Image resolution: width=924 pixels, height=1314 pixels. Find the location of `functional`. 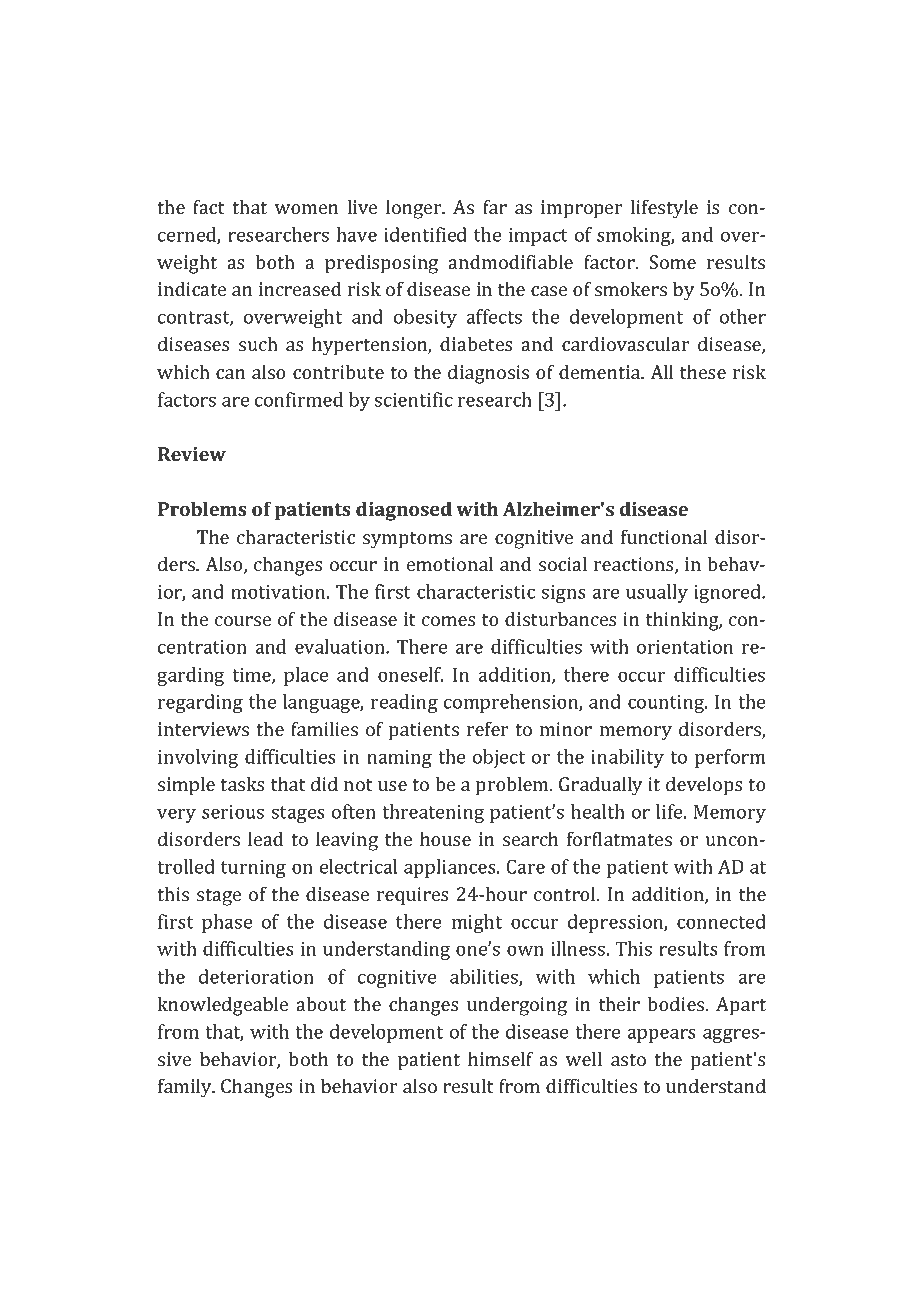

functional is located at coordinates (664, 536).
